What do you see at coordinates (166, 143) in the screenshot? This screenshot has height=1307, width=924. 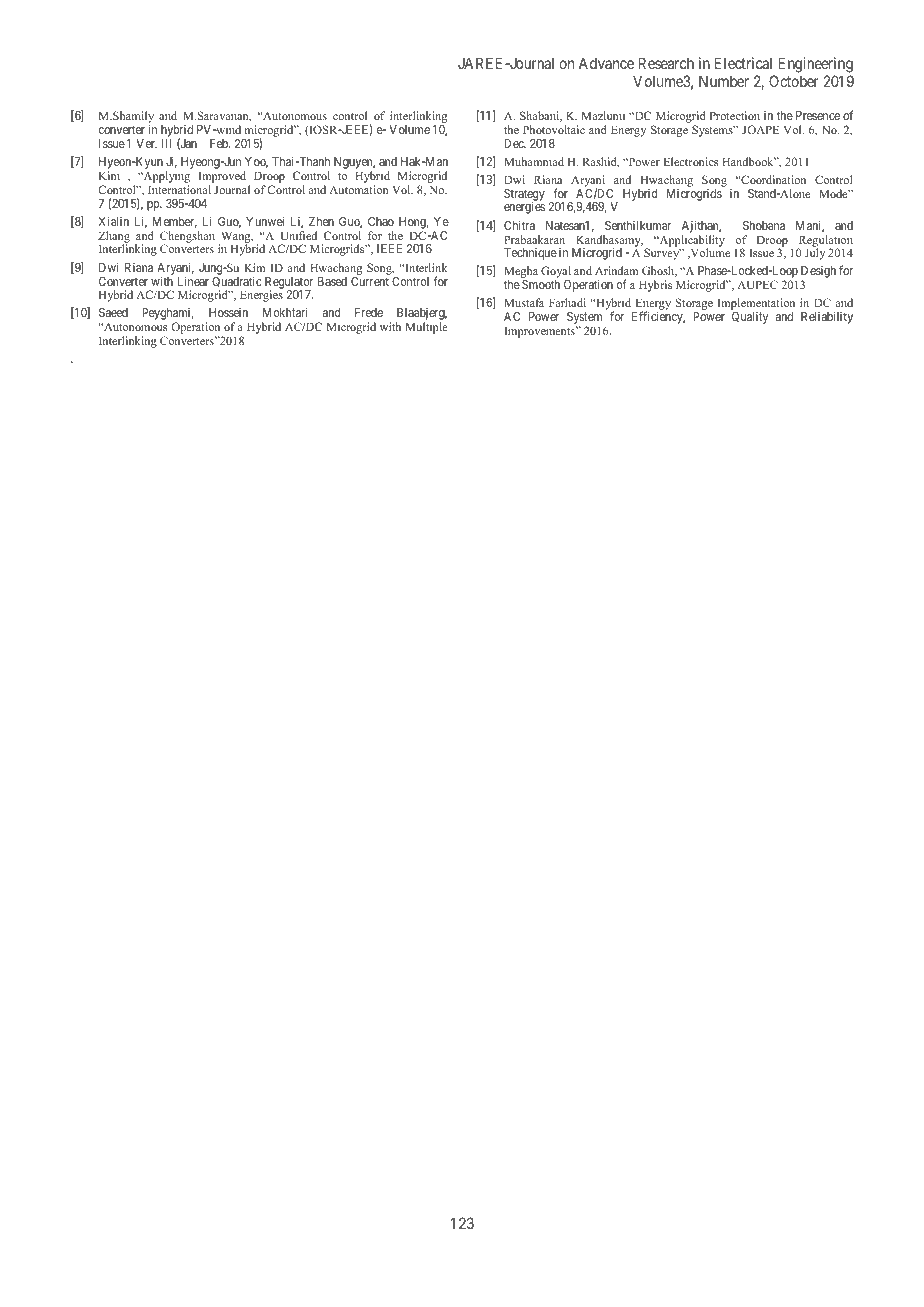 I see `III` at bounding box center [166, 143].
